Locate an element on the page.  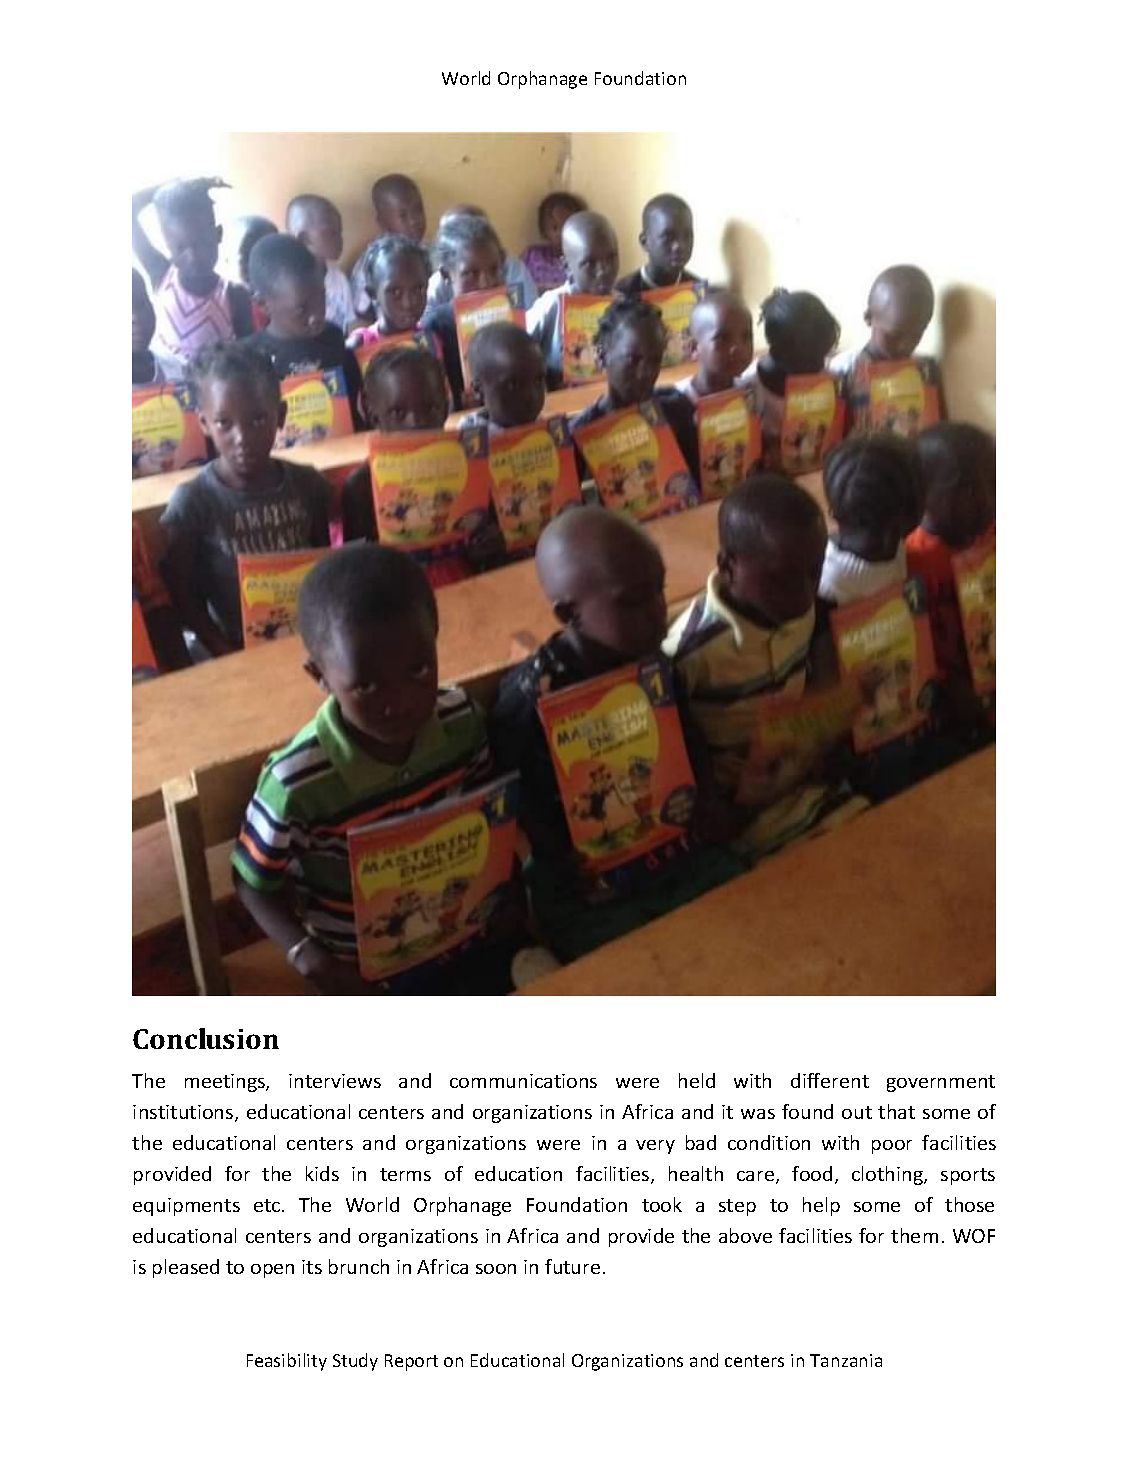
its is located at coordinates (312, 1267).
